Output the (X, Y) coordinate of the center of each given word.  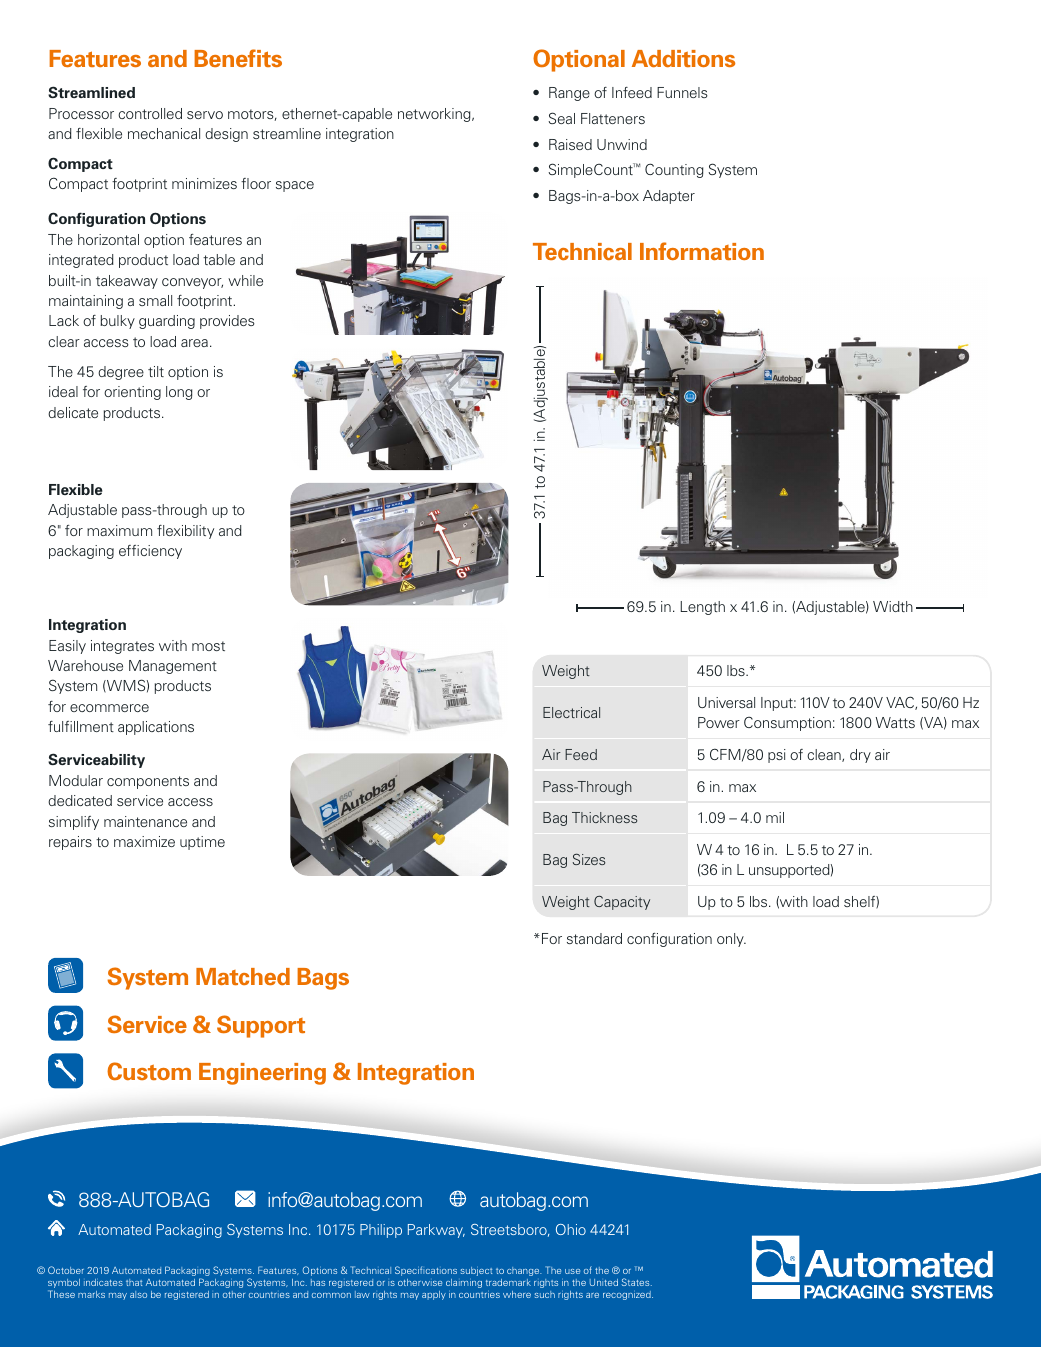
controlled (150, 113)
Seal (561, 118)
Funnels (682, 92)
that (134, 1282)
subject (476, 1271)
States (637, 1282)
